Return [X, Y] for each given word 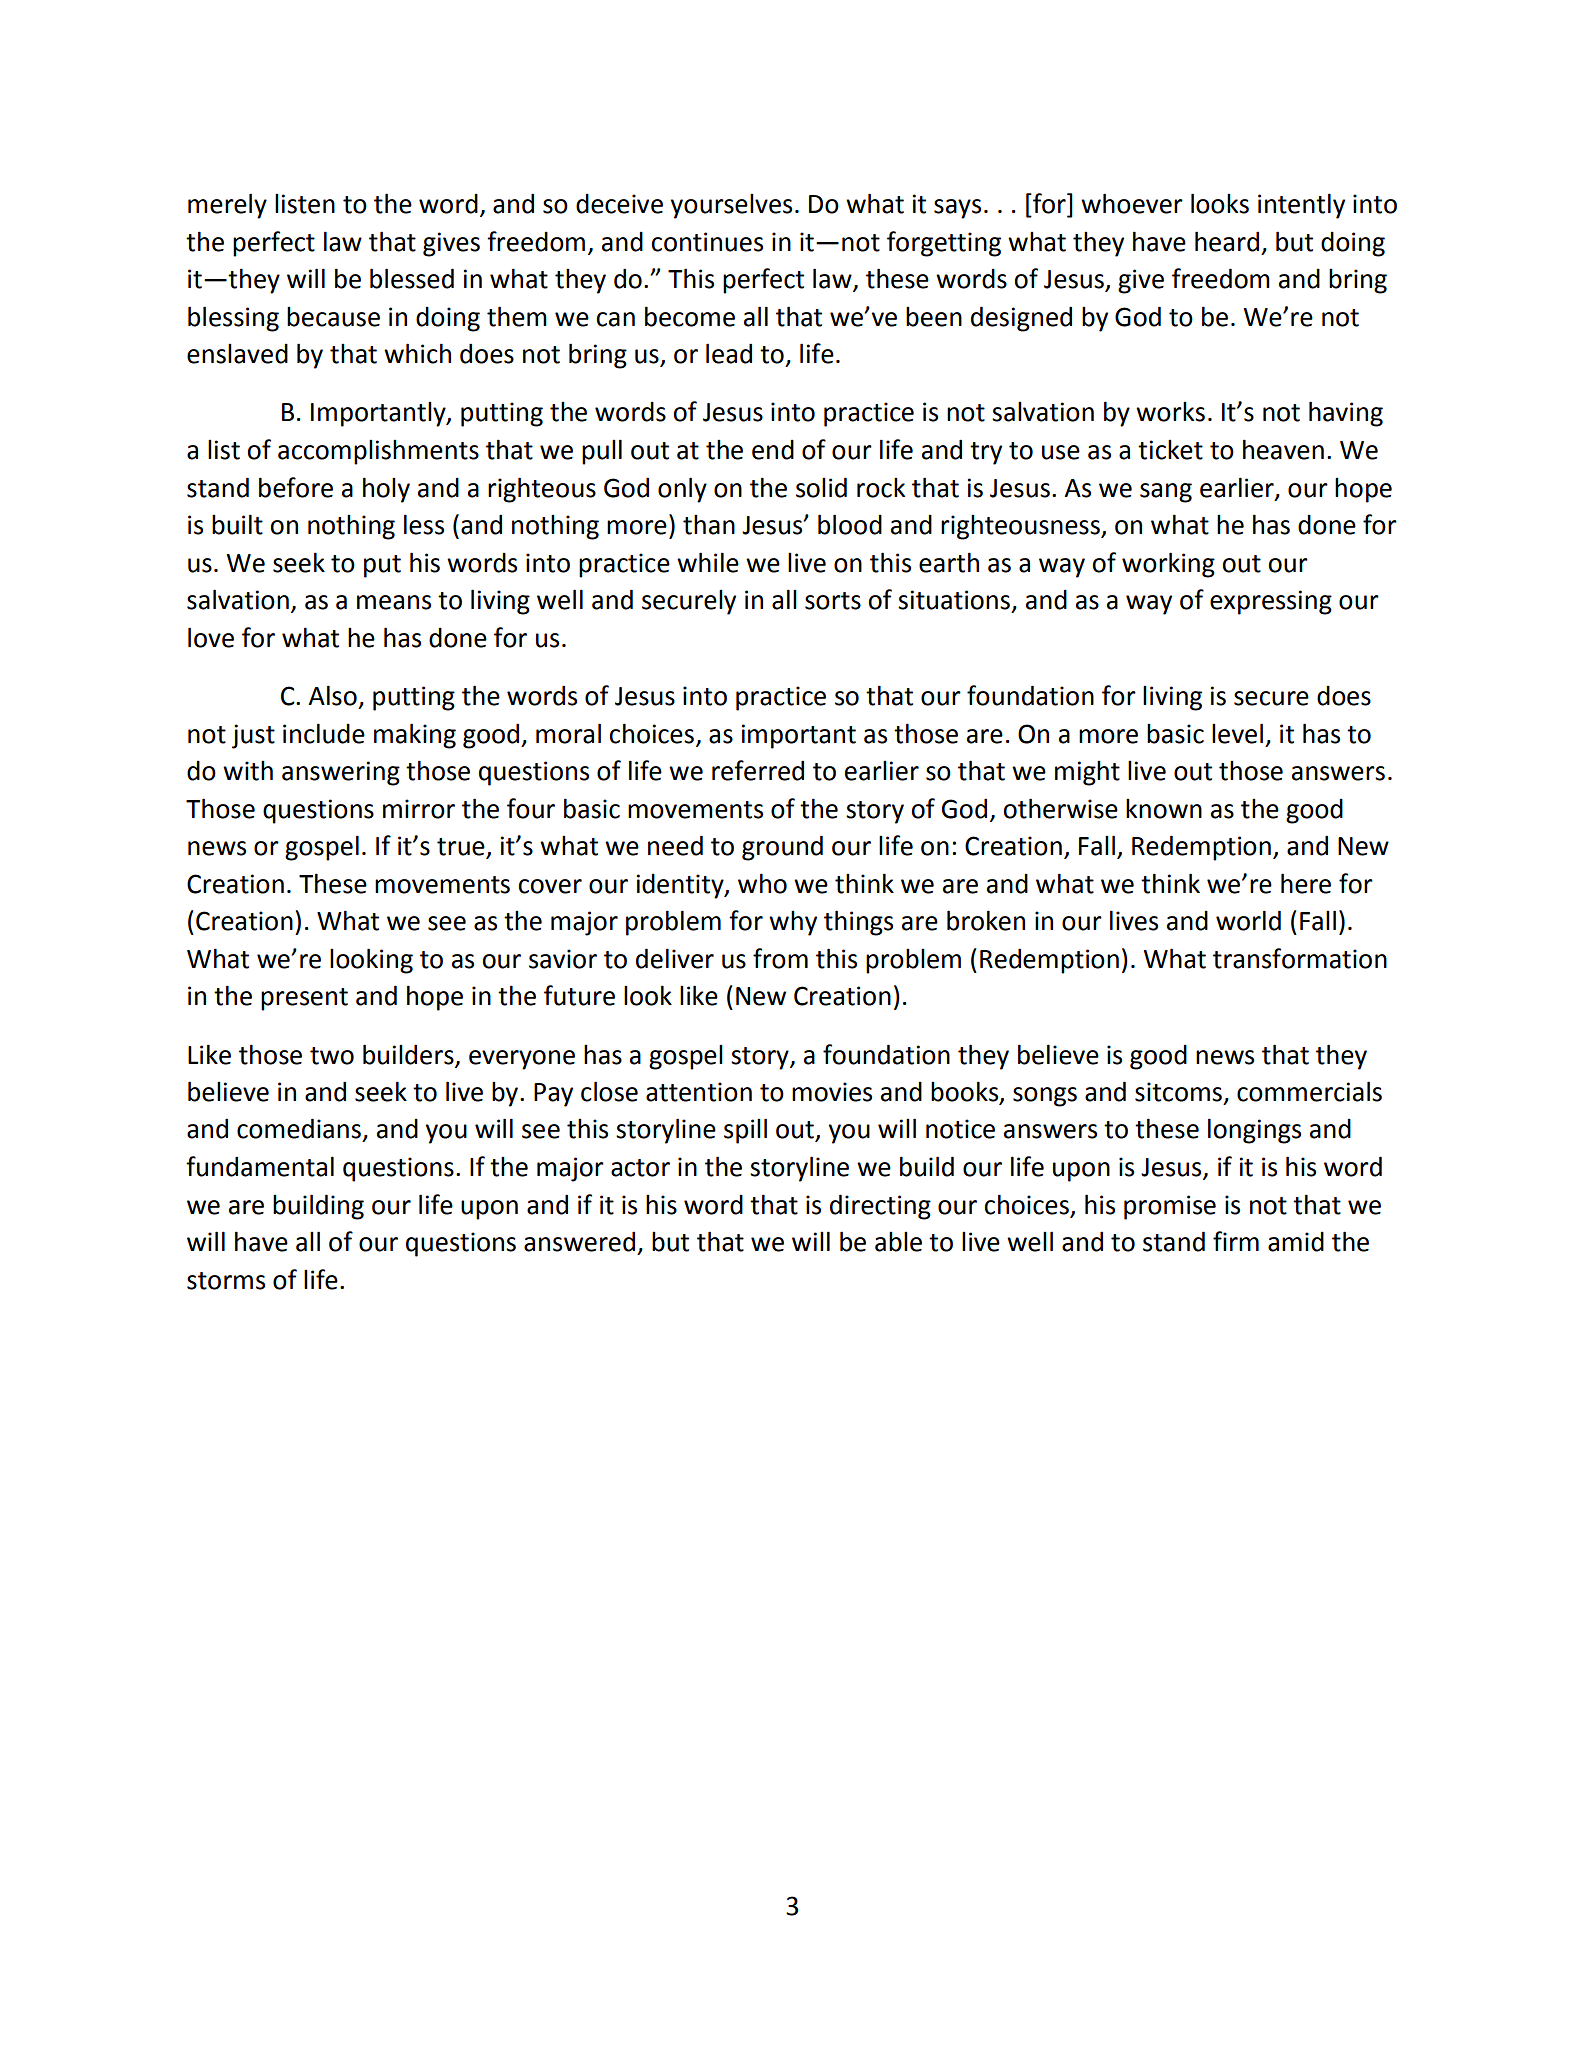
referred [758, 770]
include [324, 733]
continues [707, 242]
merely [227, 206]
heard [1227, 241]
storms [226, 1281]
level [1237, 733]
